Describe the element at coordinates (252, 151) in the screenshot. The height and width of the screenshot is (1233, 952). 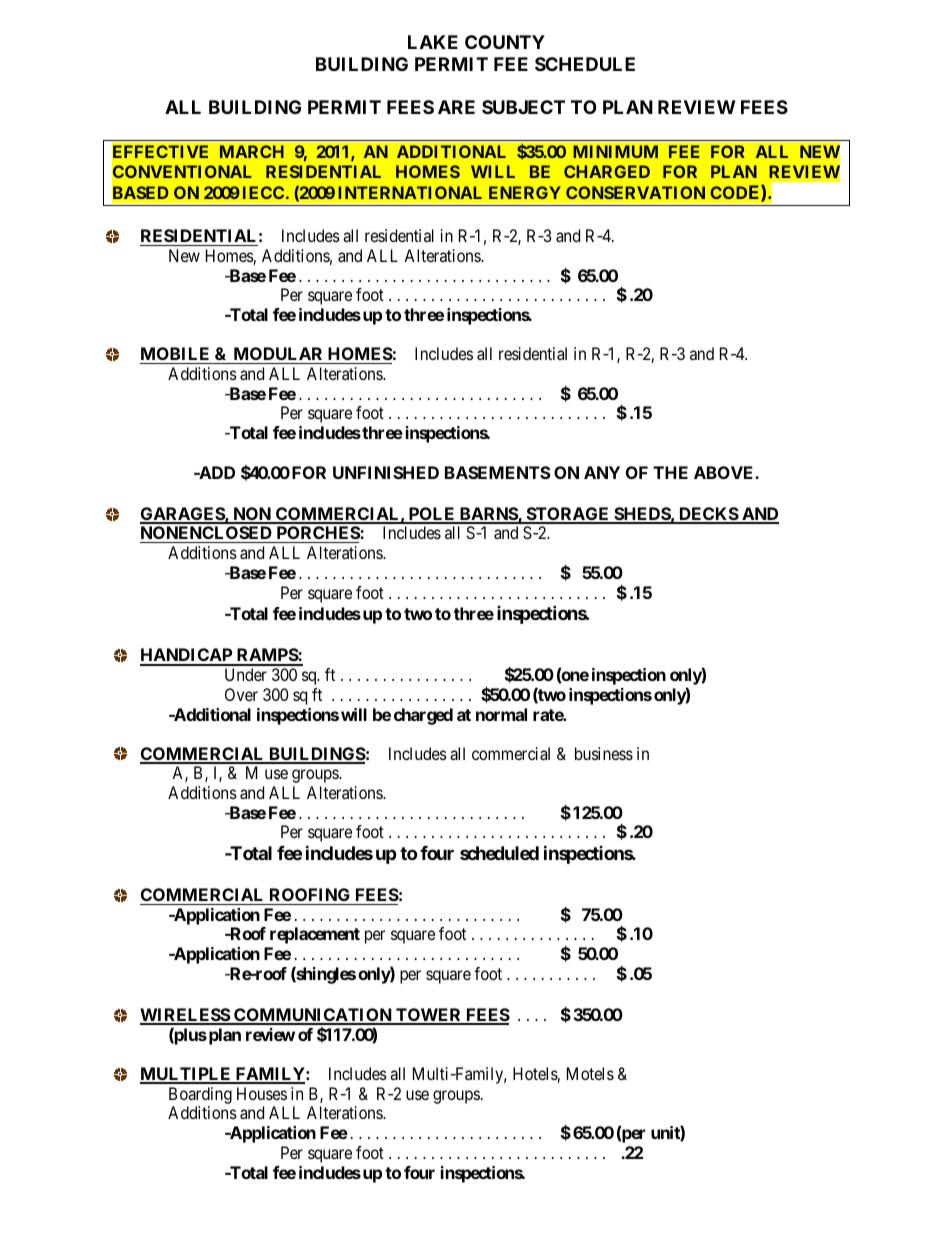
I see `MARCH` at that location.
